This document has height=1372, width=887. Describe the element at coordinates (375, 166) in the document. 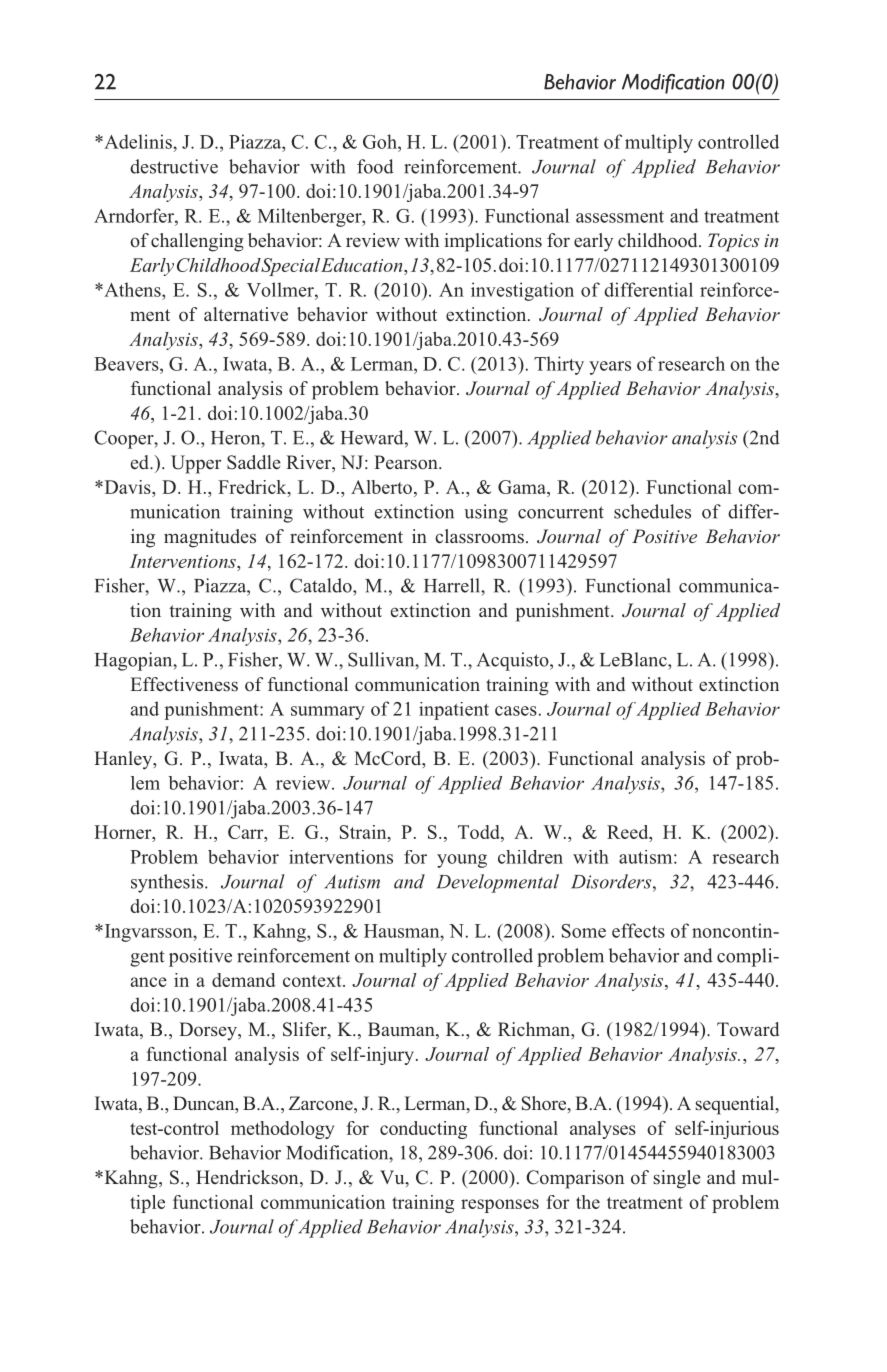

I see `food` at that location.
